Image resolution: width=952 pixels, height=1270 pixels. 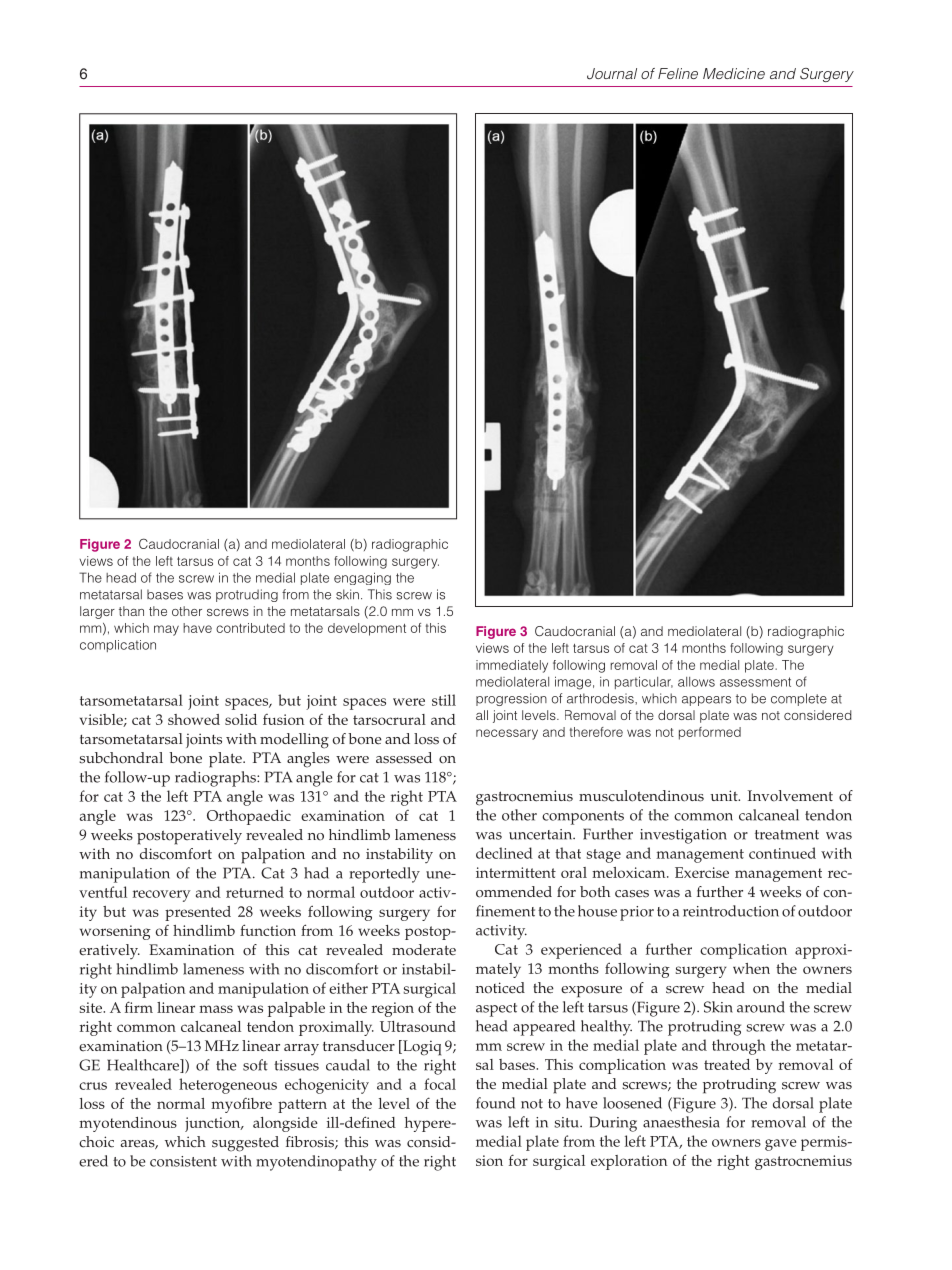 What do you see at coordinates (681, 1122) in the document?
I see `anaesthesia` at bounding box center [681, 1122].
